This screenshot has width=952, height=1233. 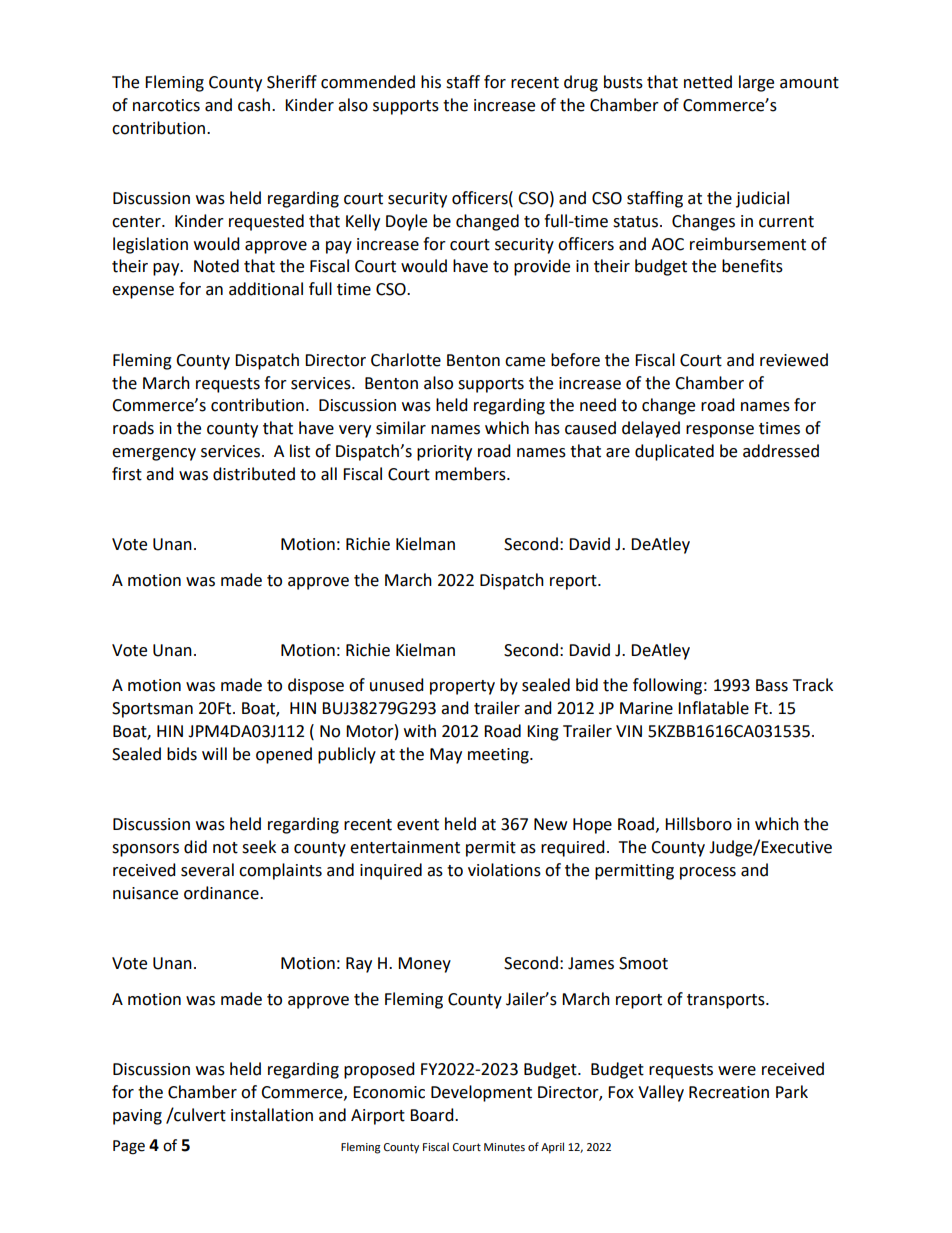 What do you see at coordinates (152, 710) in the screenshot?
I see `Sportsman` at bounding box center [152, 710].
